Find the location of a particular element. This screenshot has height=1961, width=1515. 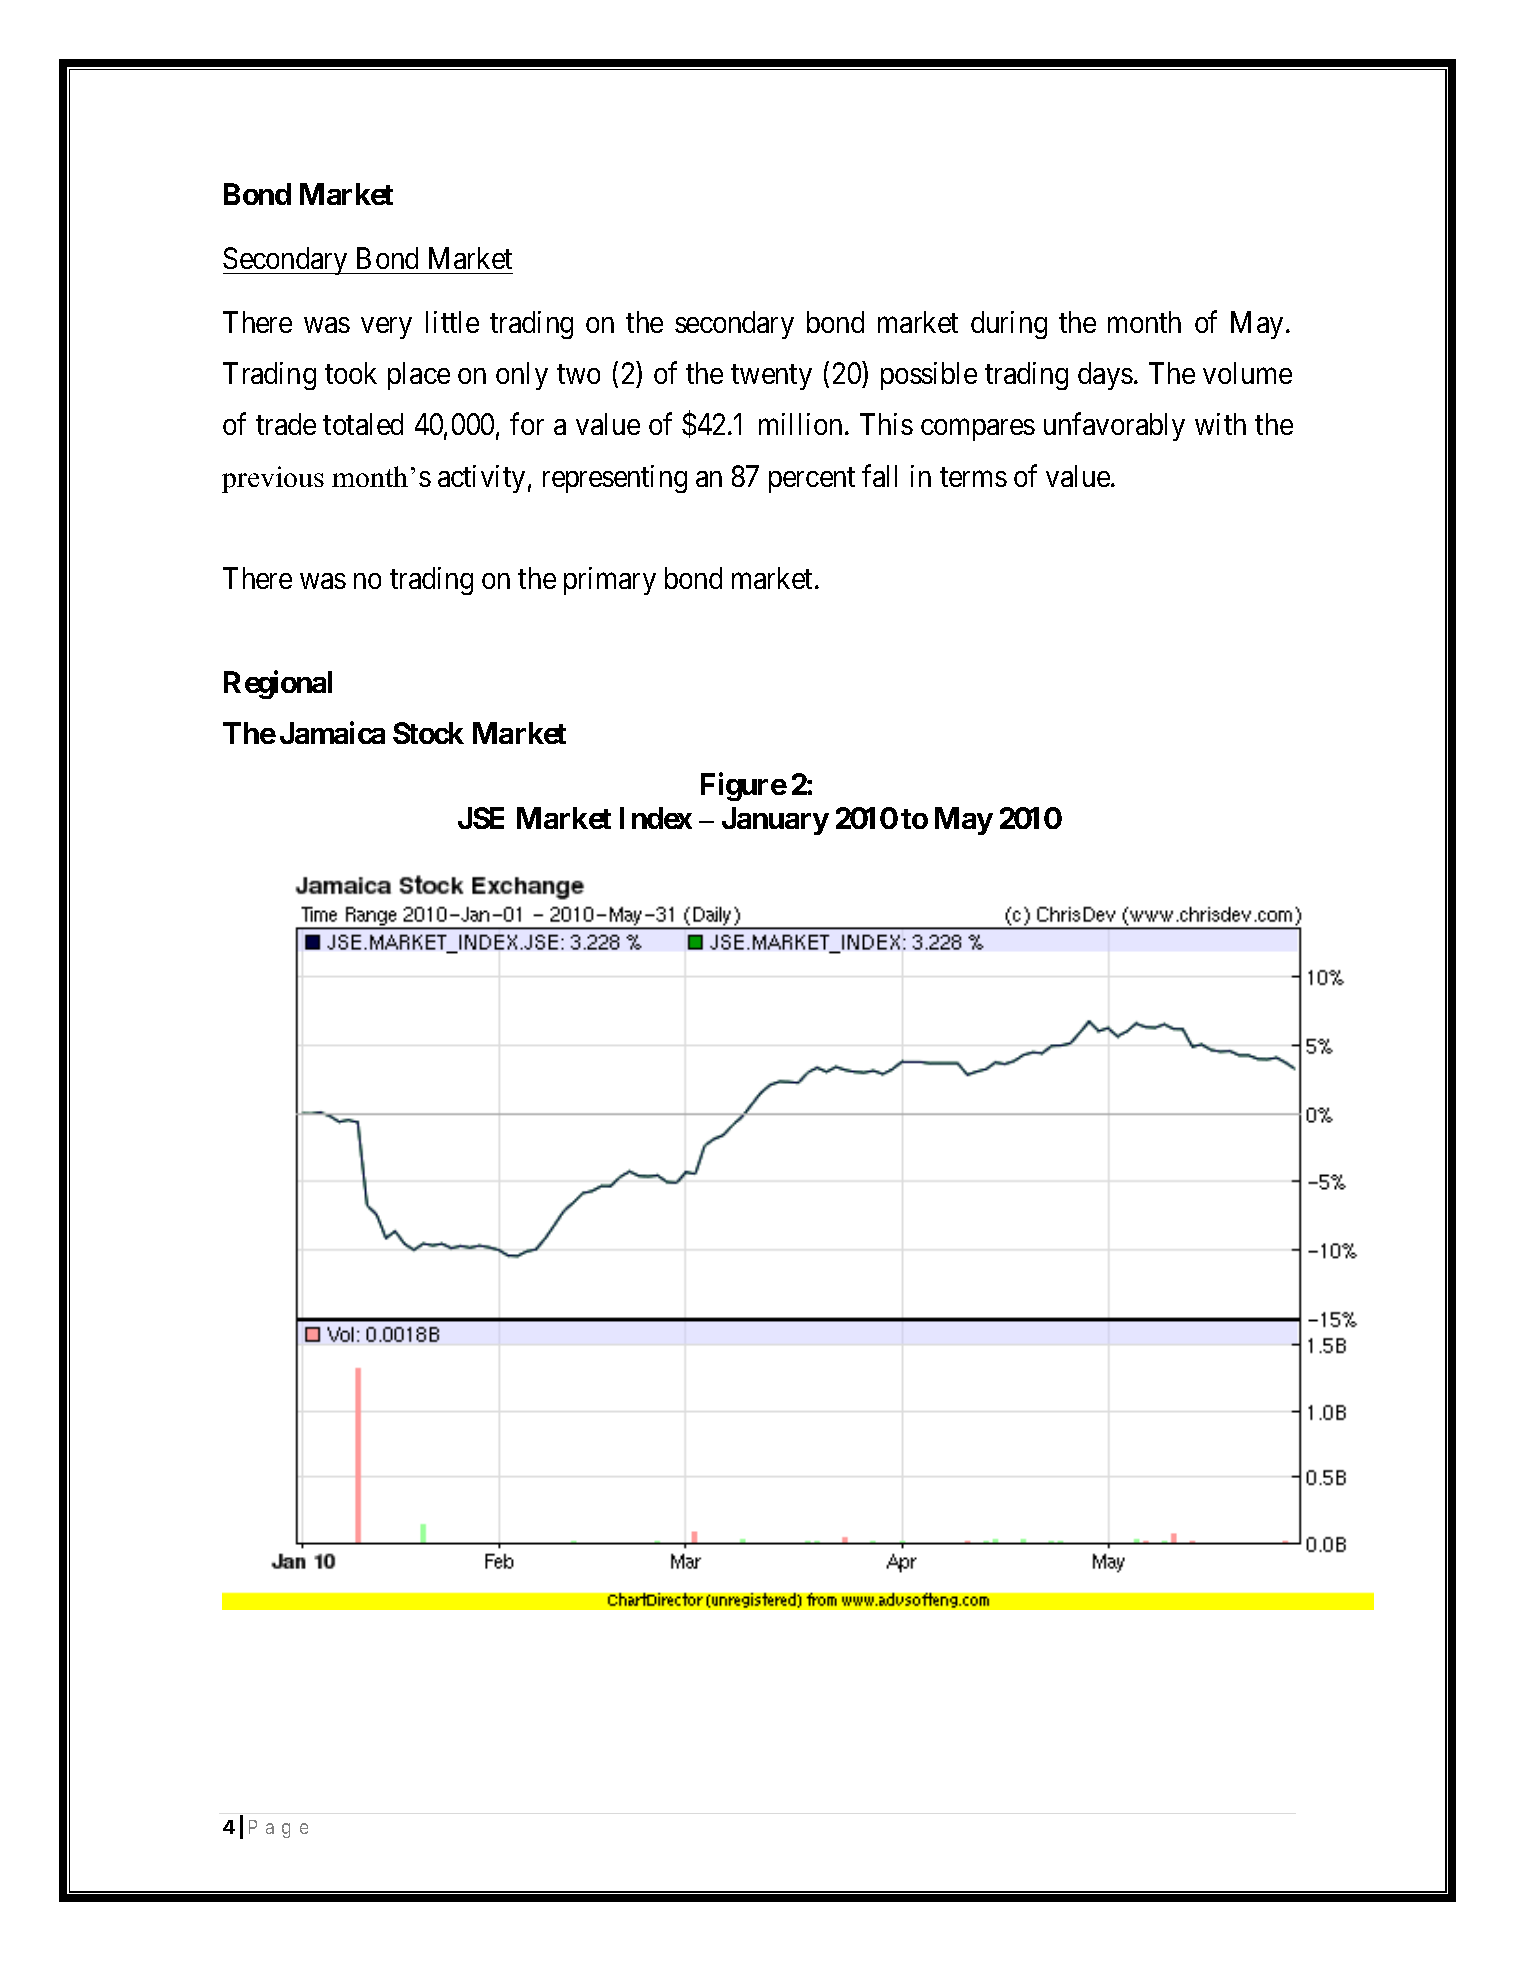

primary is located at coordinates (610, 581).
